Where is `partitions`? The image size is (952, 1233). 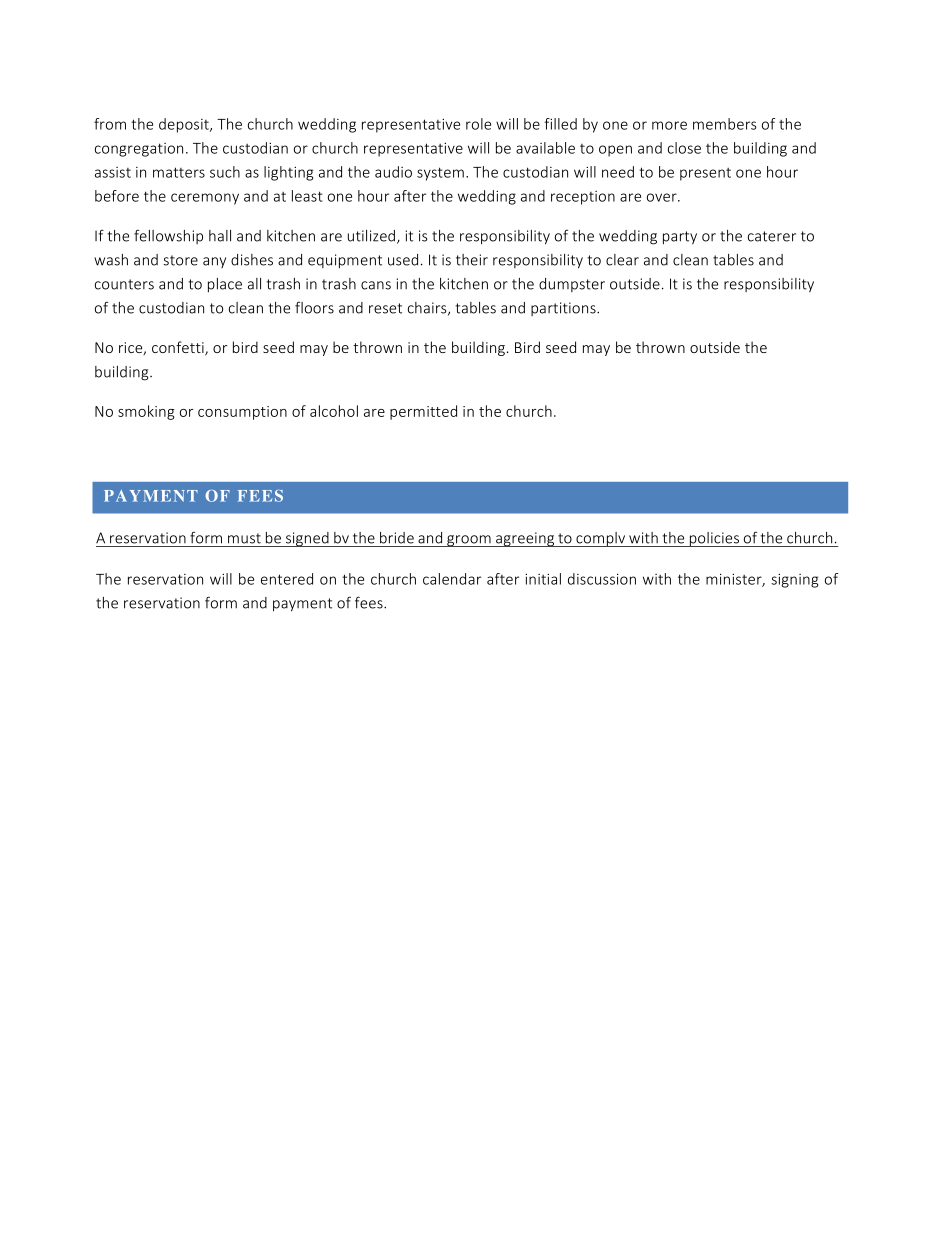
partitions is located at coordinates (564, 309).
